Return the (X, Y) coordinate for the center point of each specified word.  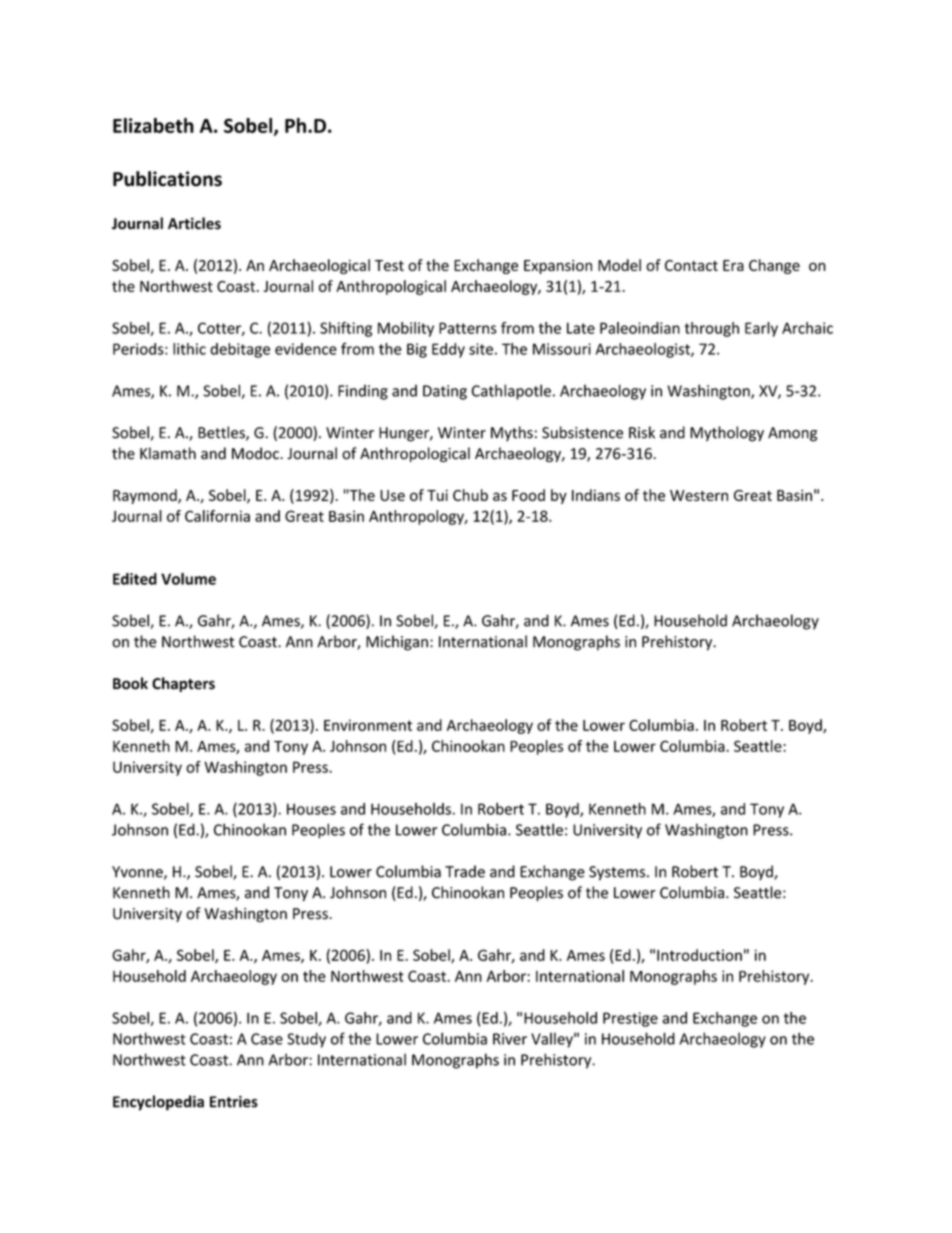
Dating (445, 392)
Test (389, 265)
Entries (234, 1101)
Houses (311, 809)
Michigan (397, 643)
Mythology (727, 434)
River (510, 1039)
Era (733, 265)
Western (699, 495)
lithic (189, 349)
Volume (188, 579)
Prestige (630, 1019)
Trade (465, 871)
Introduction (699, 955)
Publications (167, 179)
